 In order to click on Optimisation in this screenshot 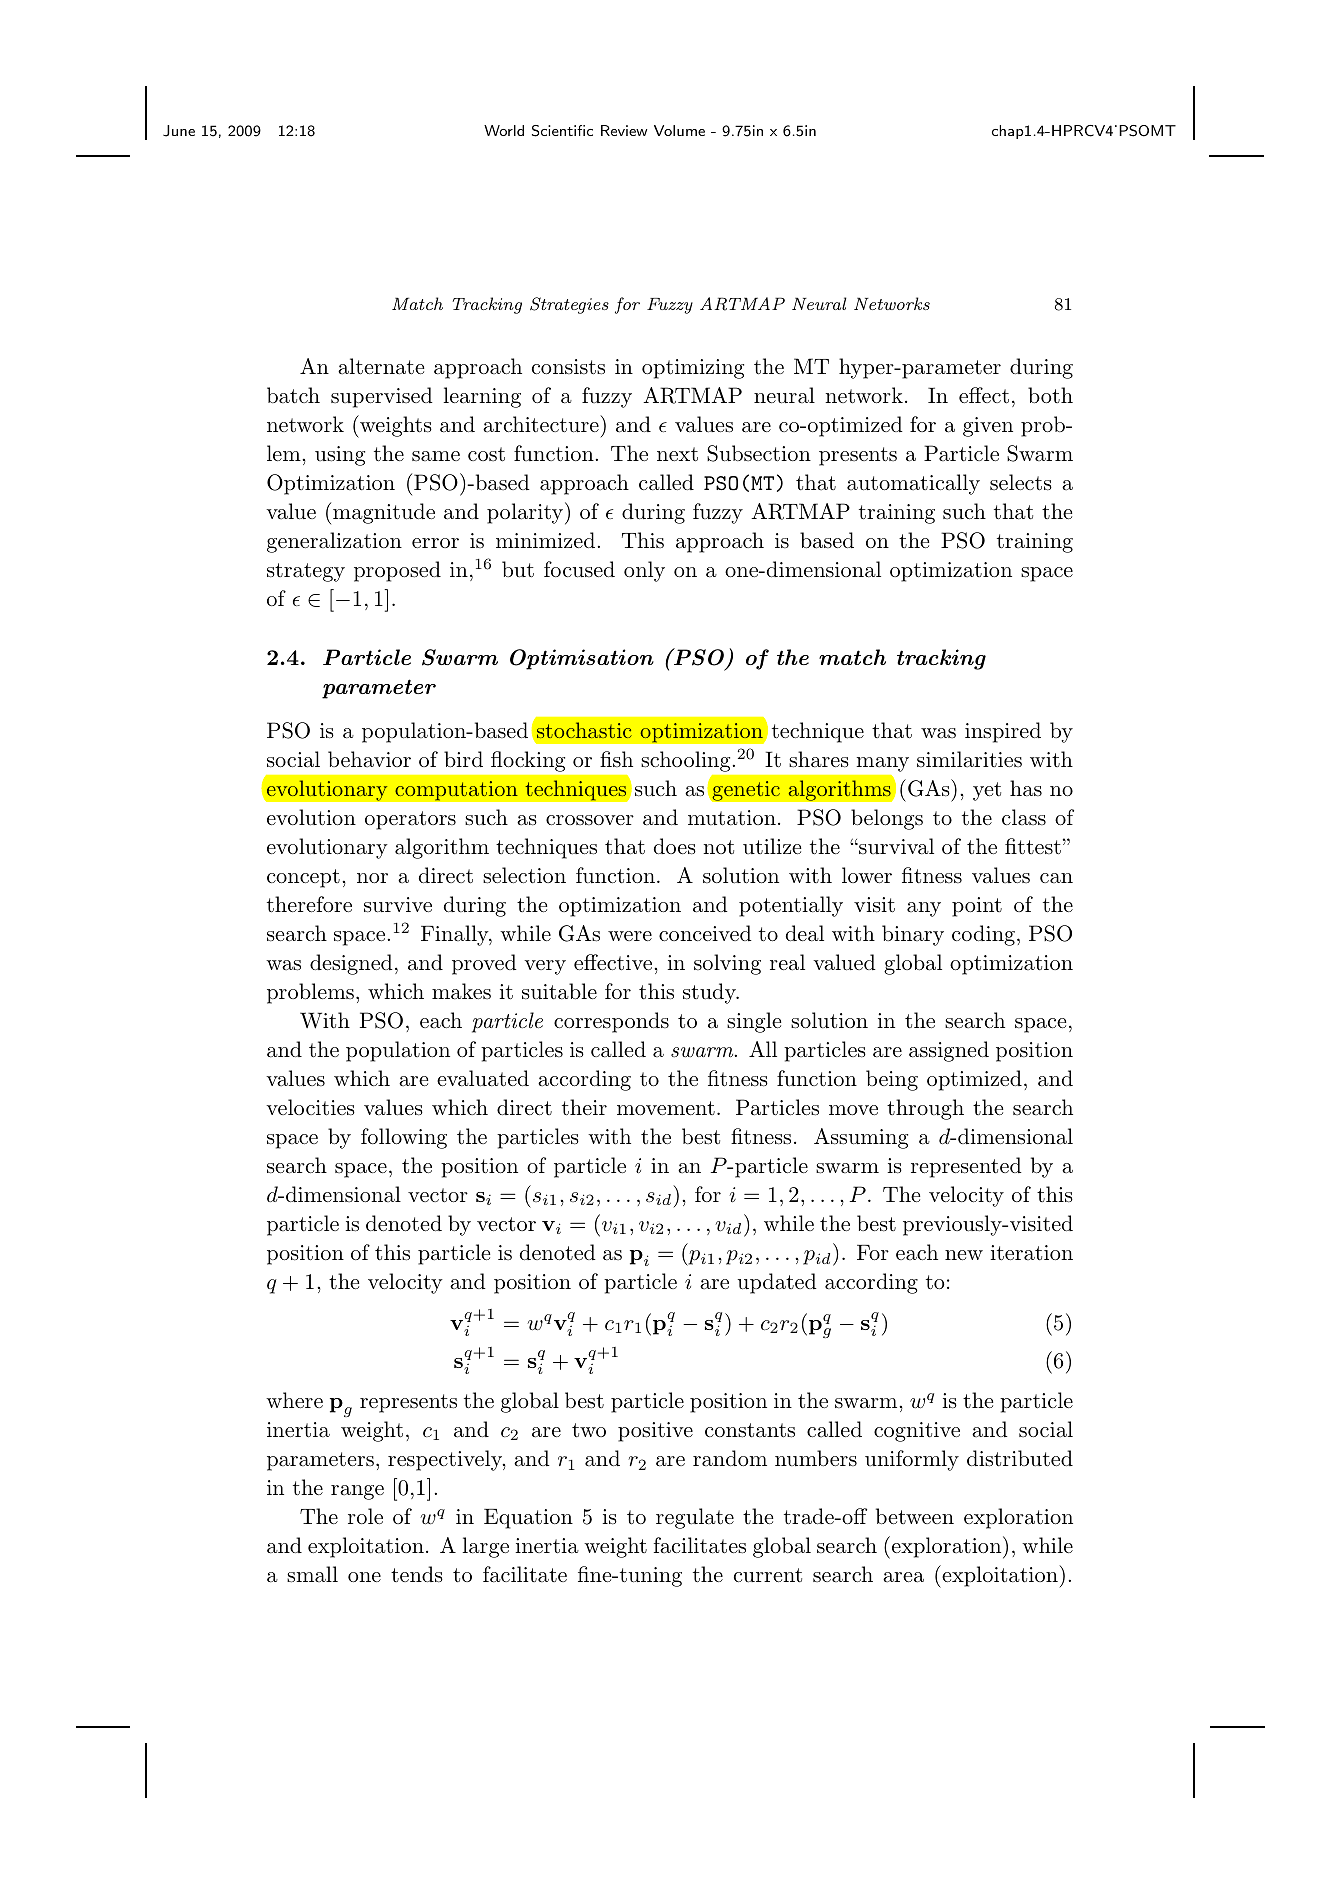, I will do `click(582, 659)`.
